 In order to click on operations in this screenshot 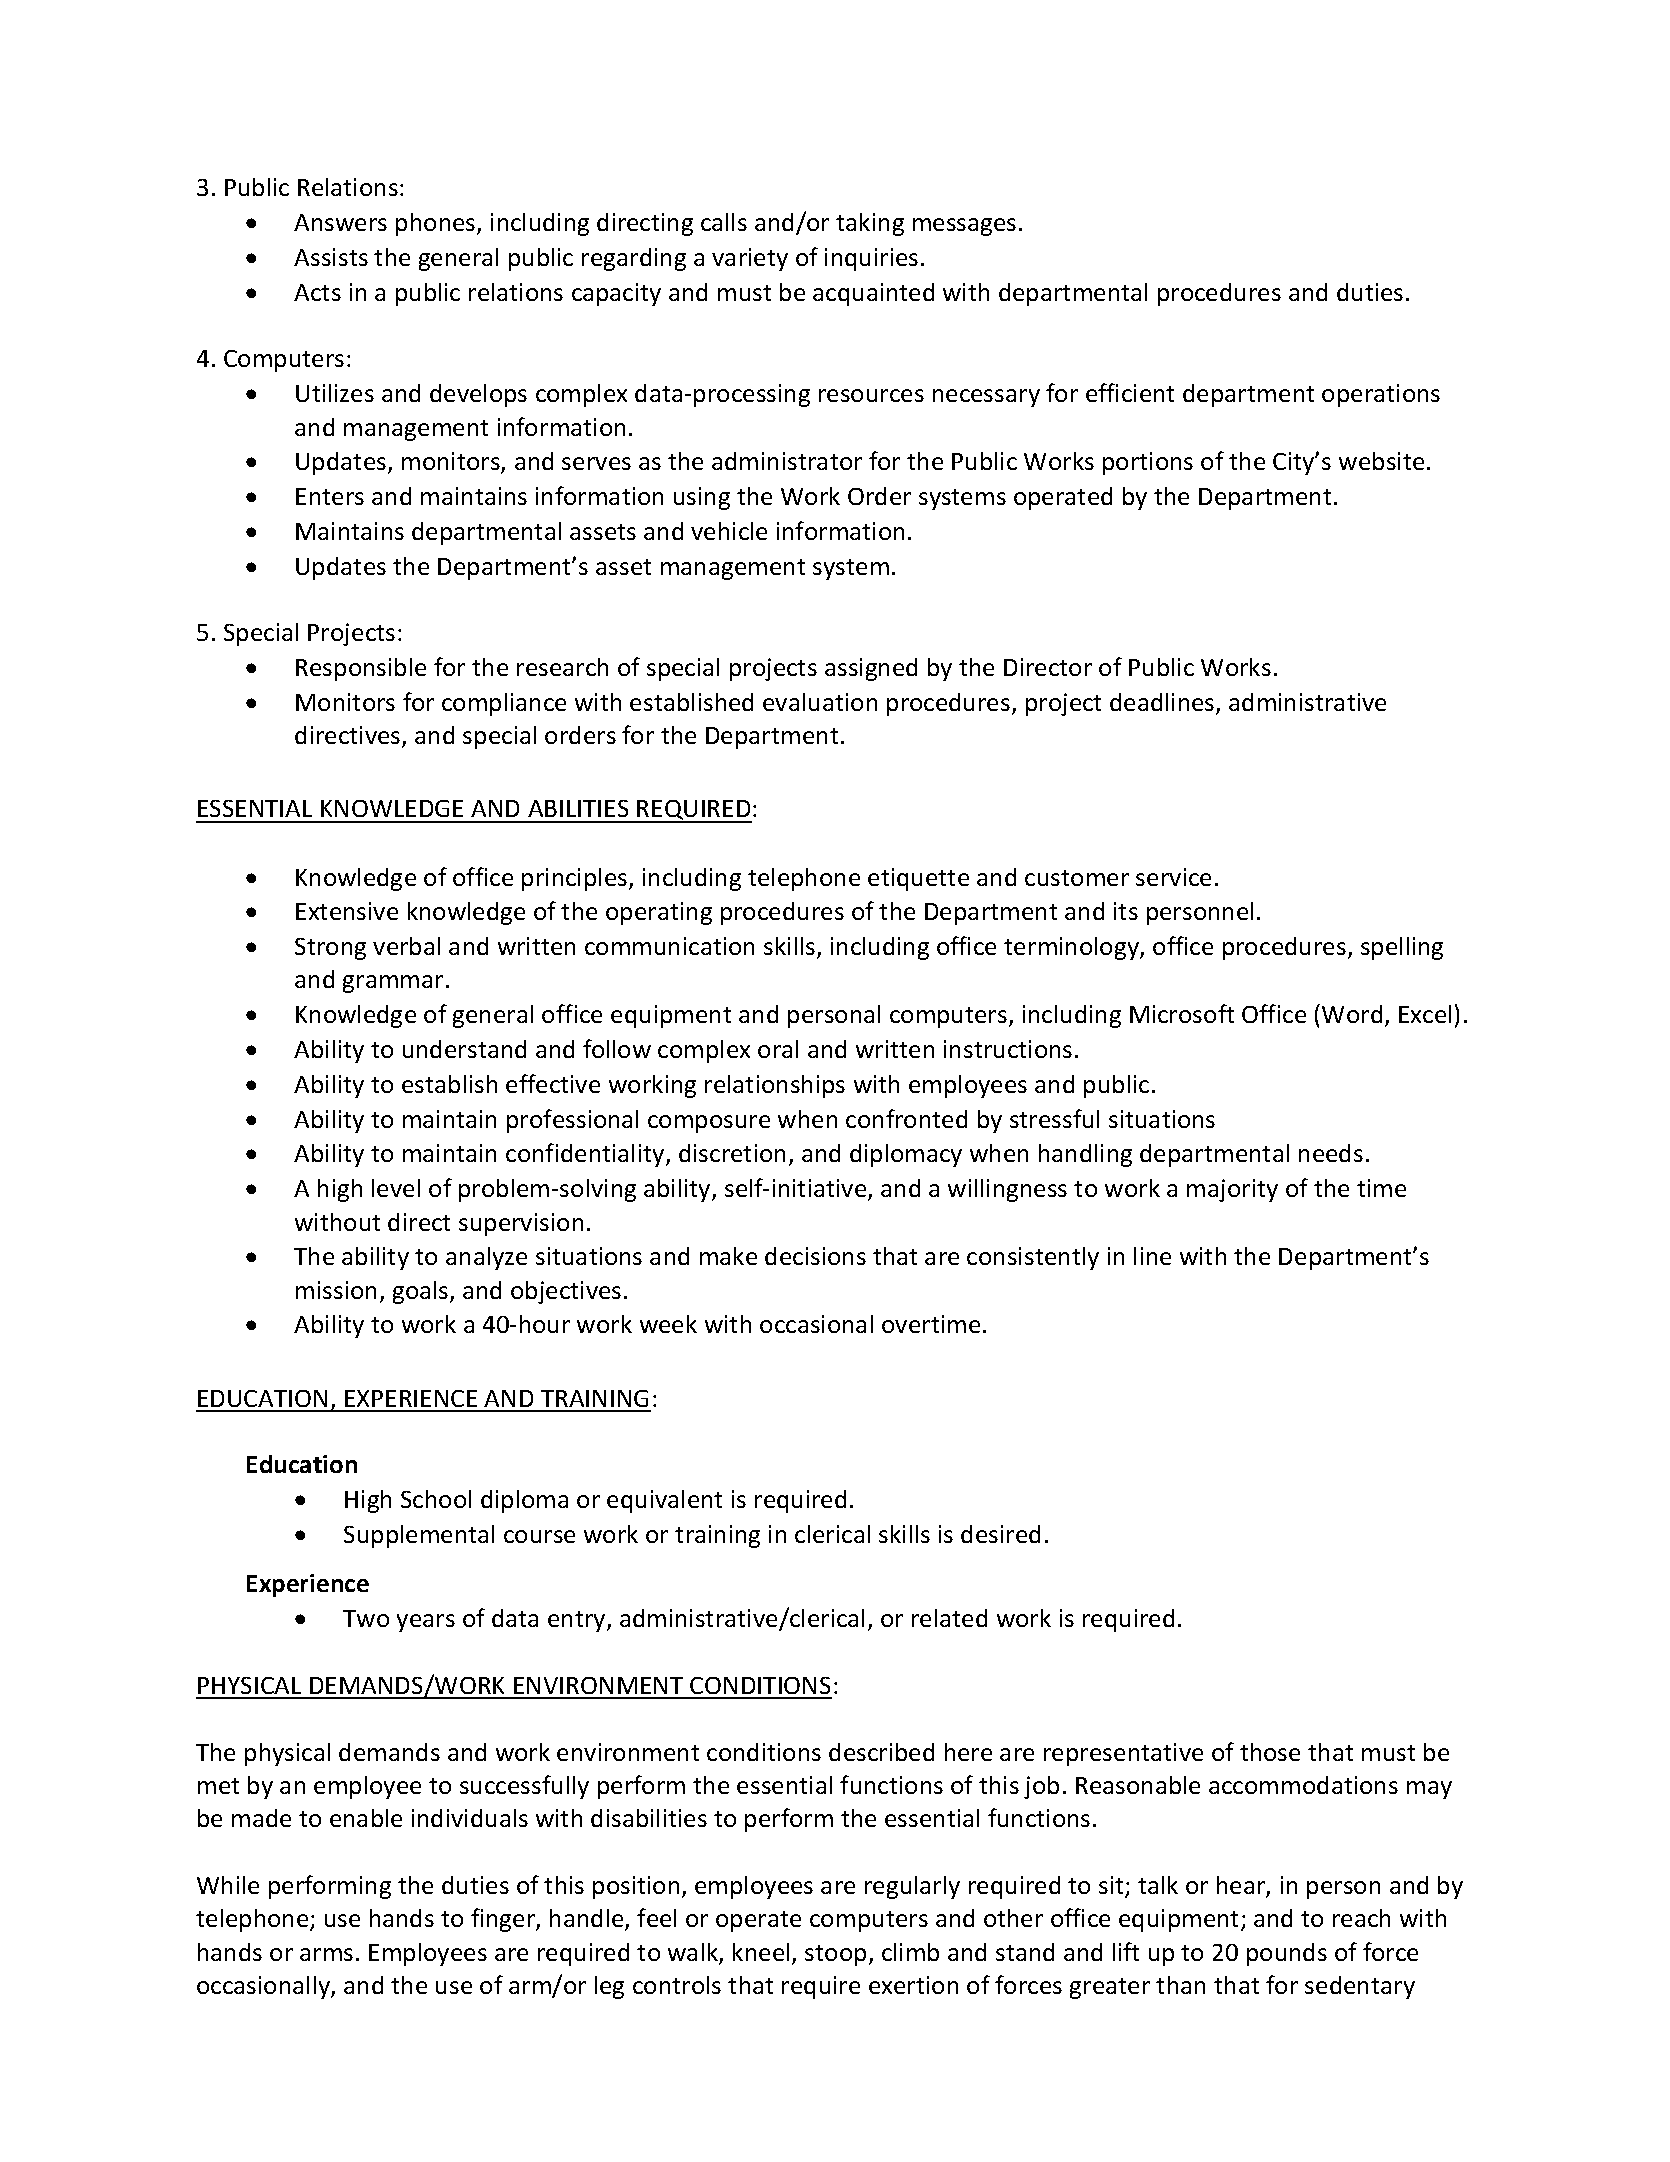, I will do `click(1381, 395)`.
